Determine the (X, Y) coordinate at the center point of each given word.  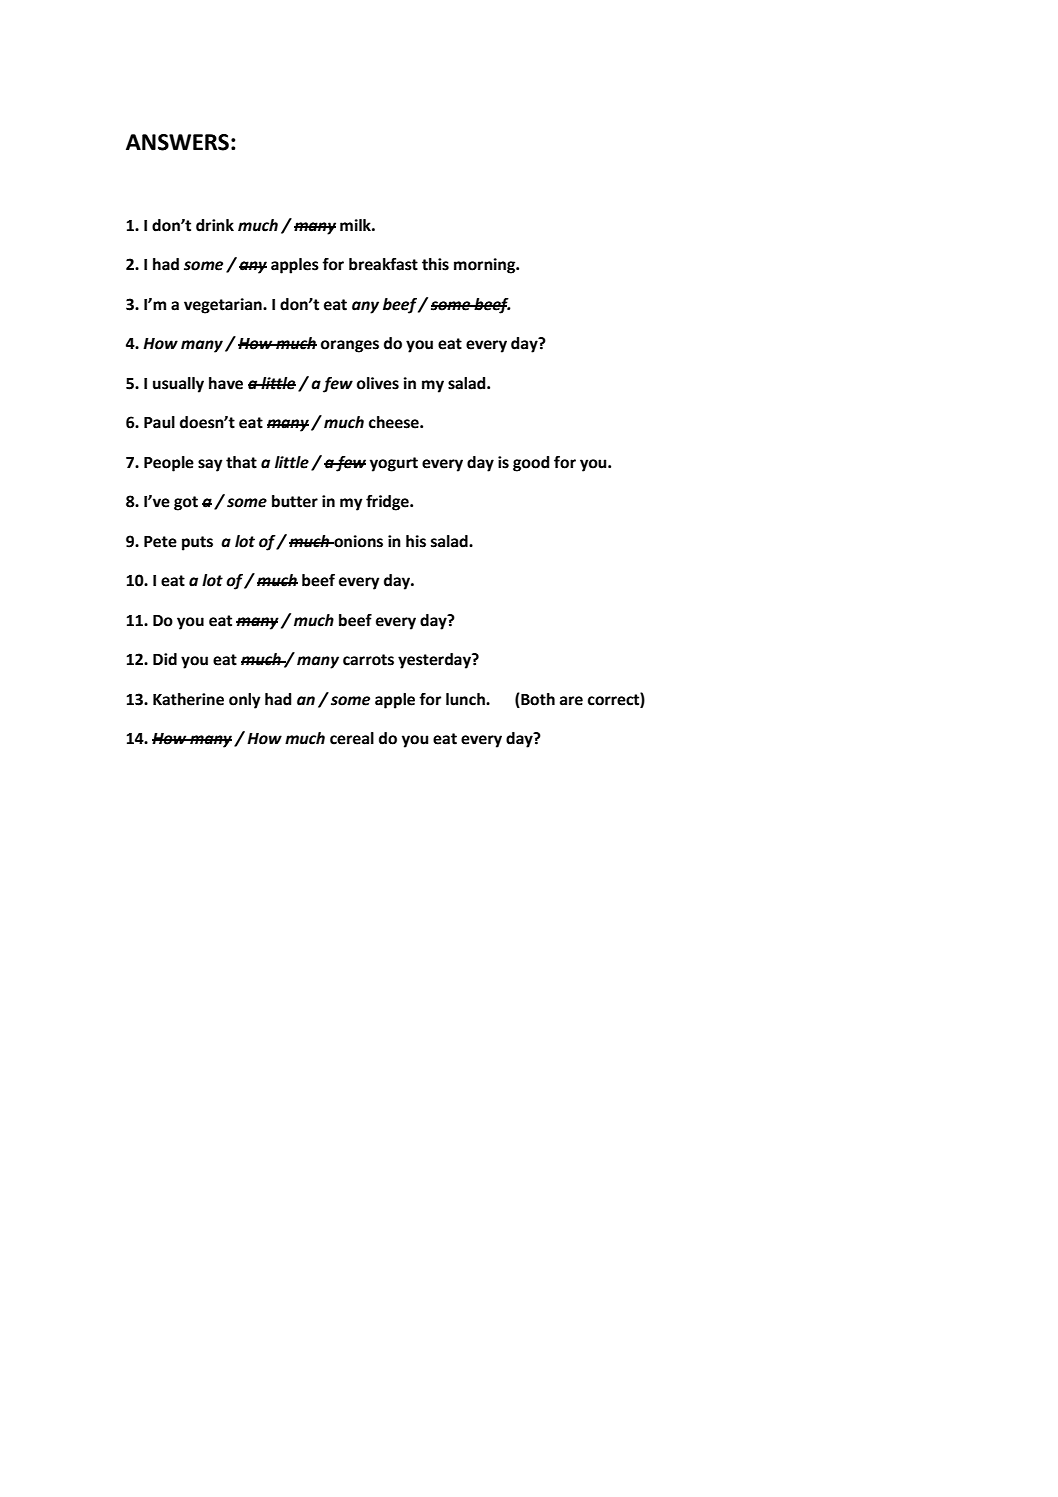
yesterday (435, 661)
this (435, 264)
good (531, 464)
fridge (388, 503)
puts (197, 543)
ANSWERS (177, 142)
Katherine (188, 699)
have (226, 383)
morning (486, 266)
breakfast (383, 264)
